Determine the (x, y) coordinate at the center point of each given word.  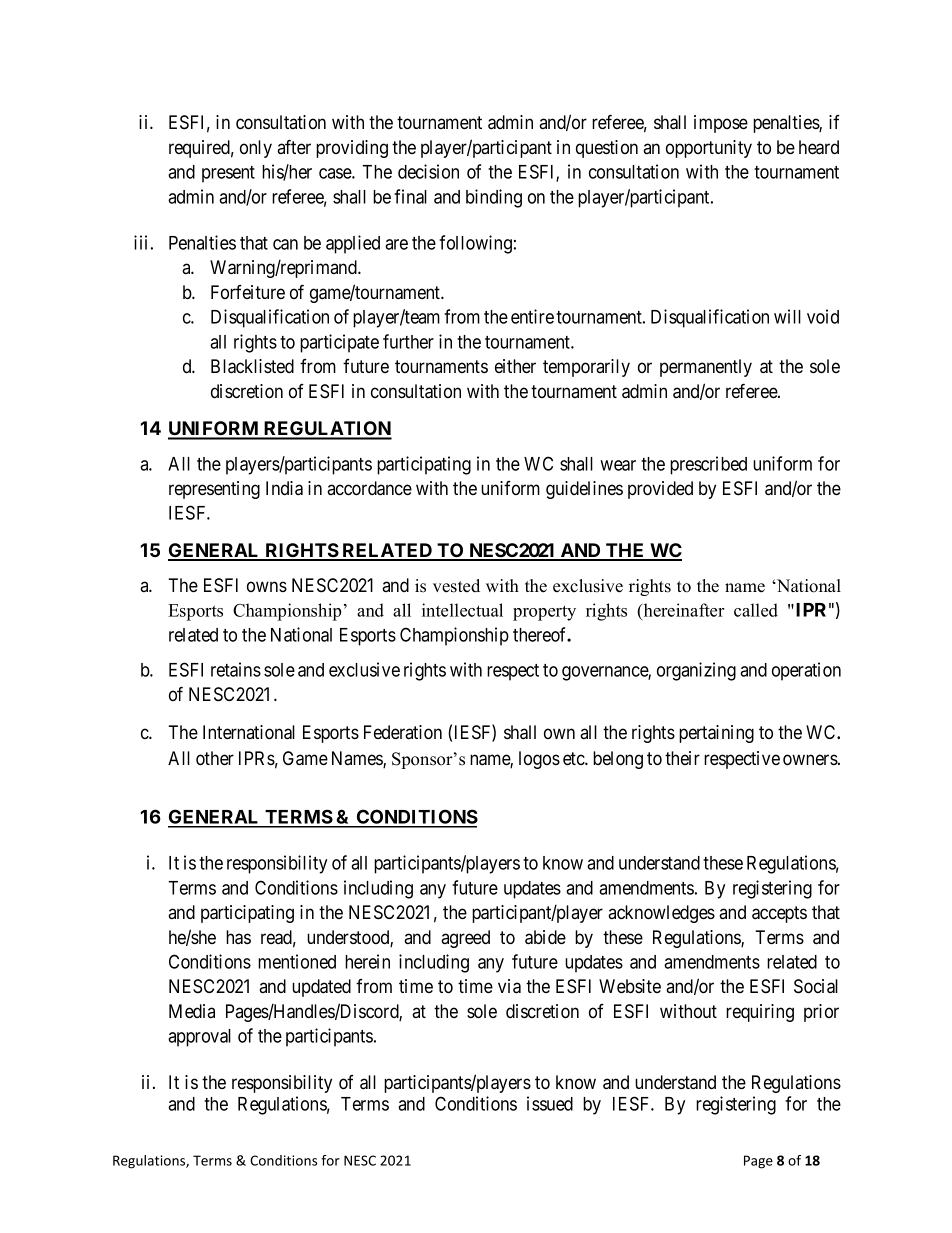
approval (199, 1038)
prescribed (708, 465)
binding (494, 198)
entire (532, 316)
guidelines (584, 490)
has (238, 937)
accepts (779, 914)
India (284, 488)
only (256, 149)
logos (539, 760)
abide (545, 937)
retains (236, 669)
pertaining (716, 734)
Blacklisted (252, 366)
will (787, 316)
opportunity (709, 149)
